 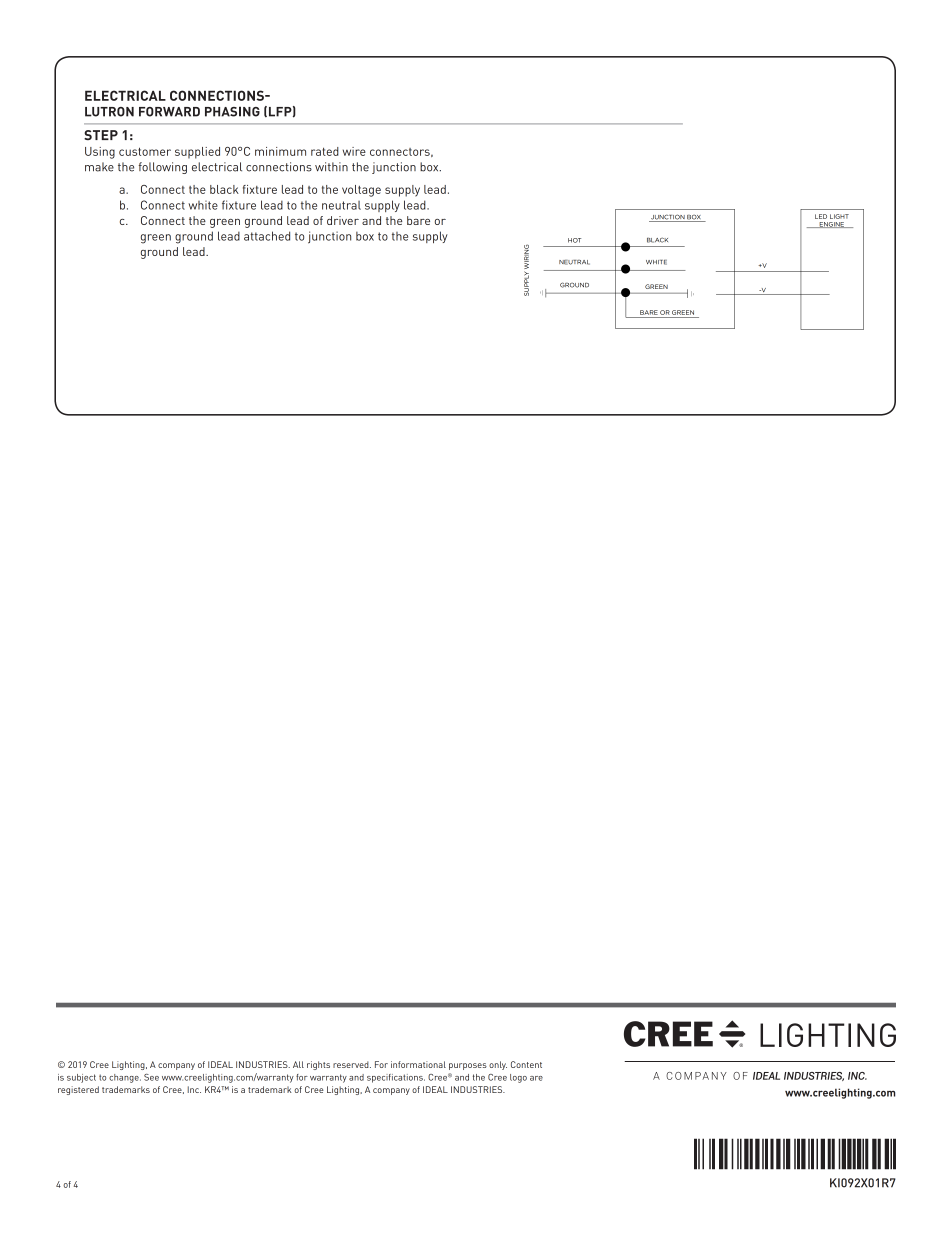 I want to click on voltage, so click(x=361, y=191).
